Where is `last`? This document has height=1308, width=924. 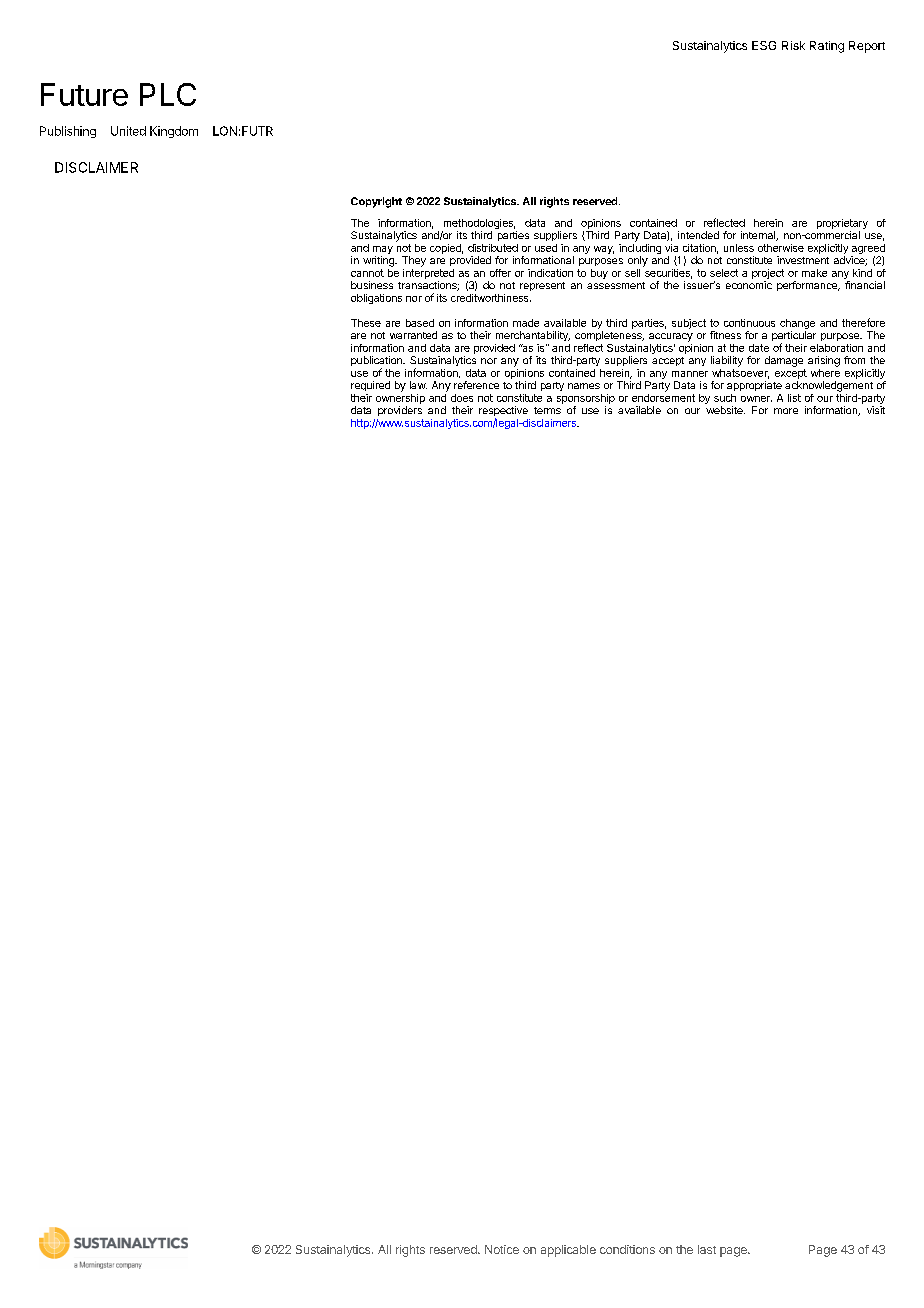 last is located at coordinates (707, 1249).
